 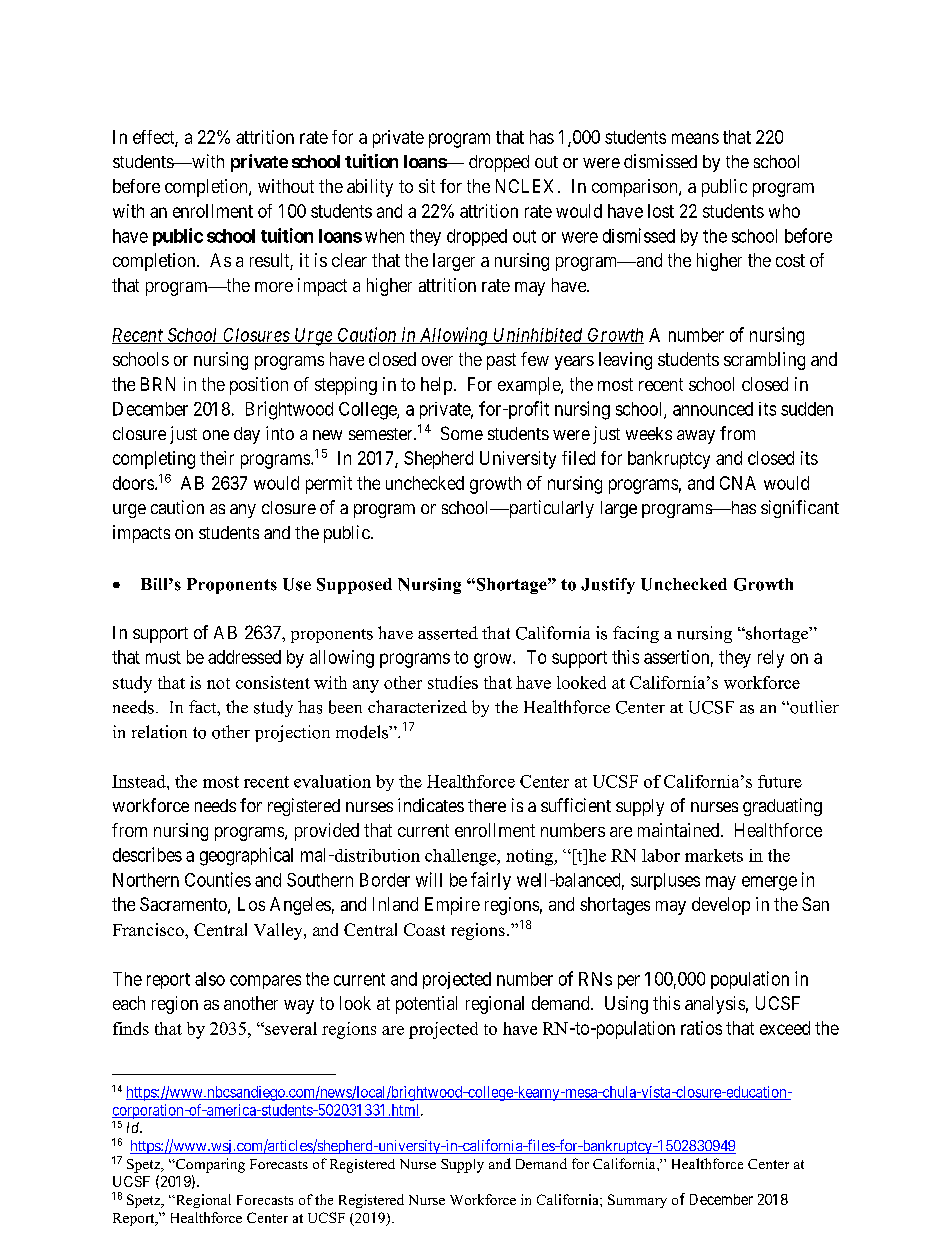 What do you see at coordinates (524, 186) in the page?
I see `NCLEX` at bounding box center [524, 186].
